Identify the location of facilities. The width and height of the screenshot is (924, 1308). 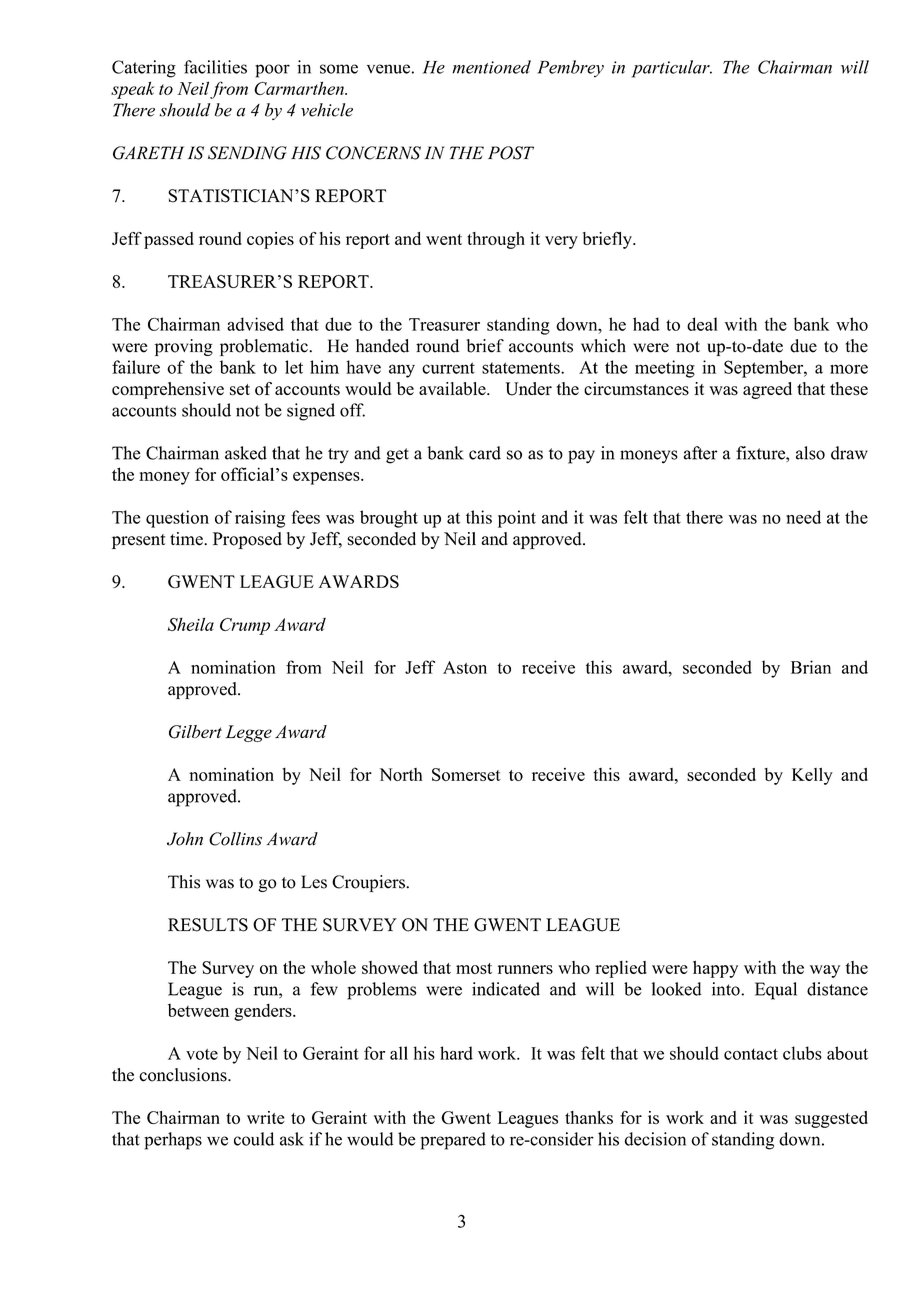
(215, 67).
